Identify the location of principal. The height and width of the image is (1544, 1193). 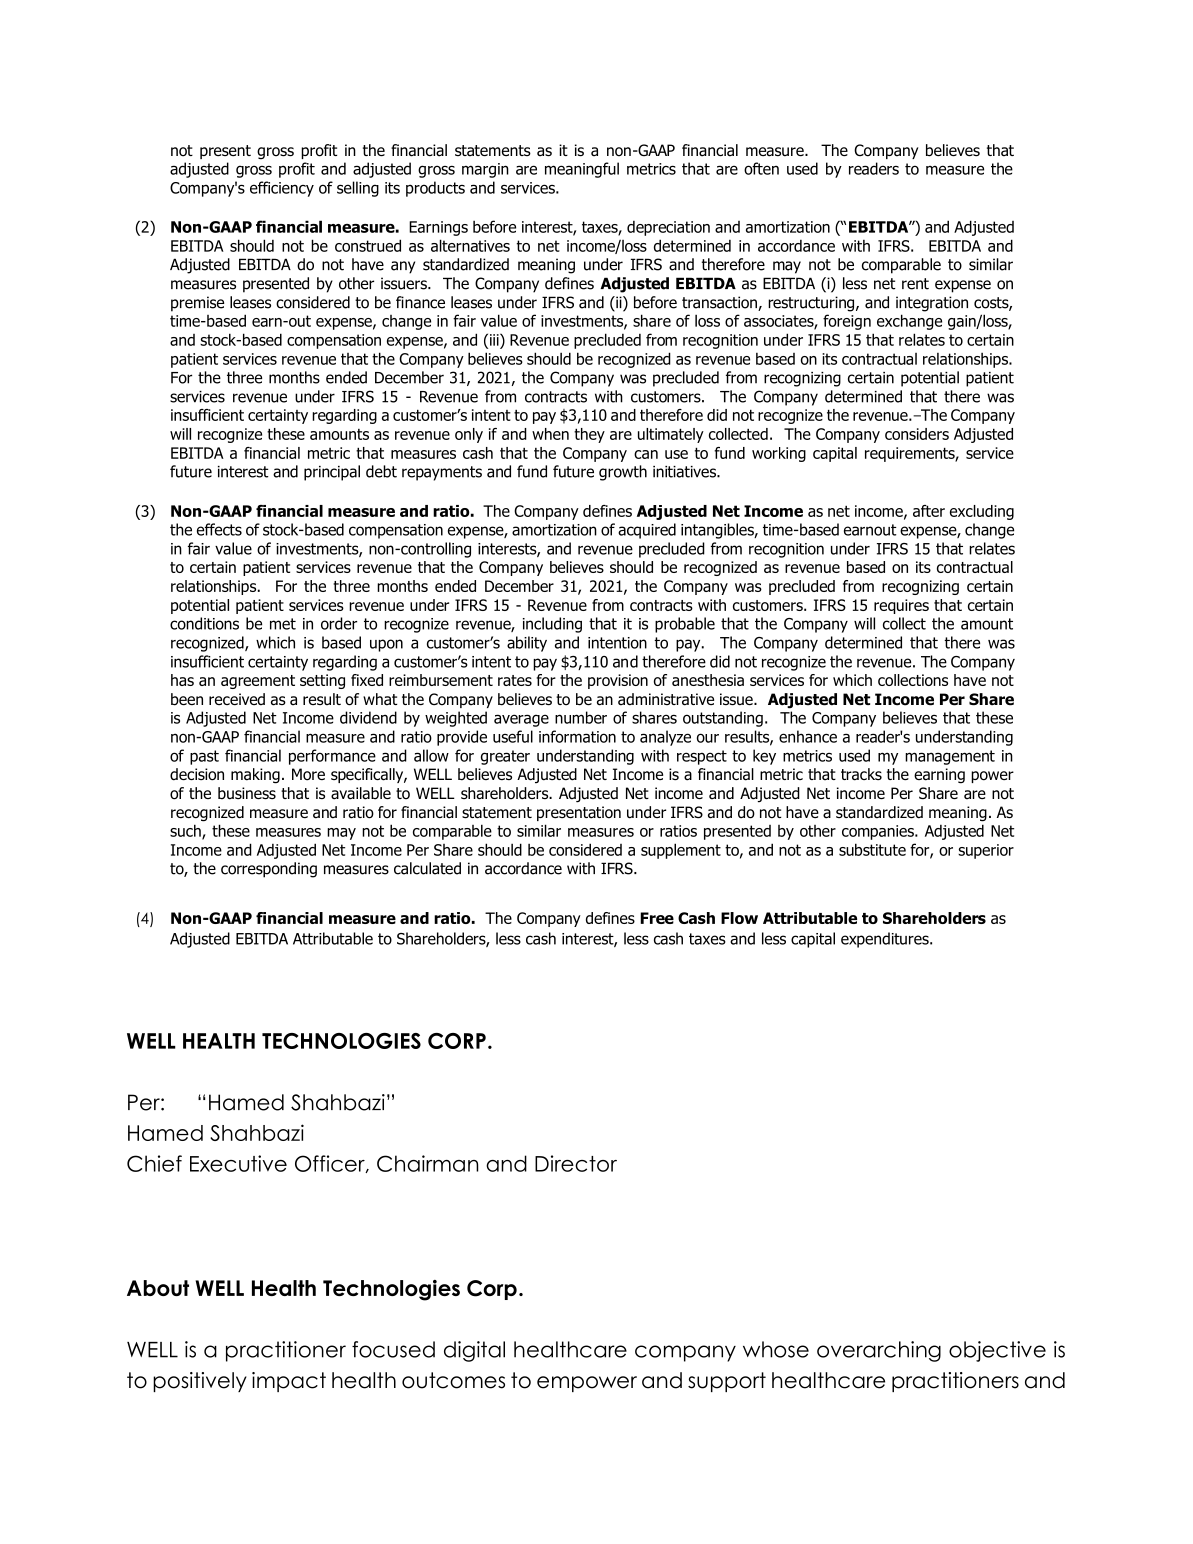
(332, 473).
